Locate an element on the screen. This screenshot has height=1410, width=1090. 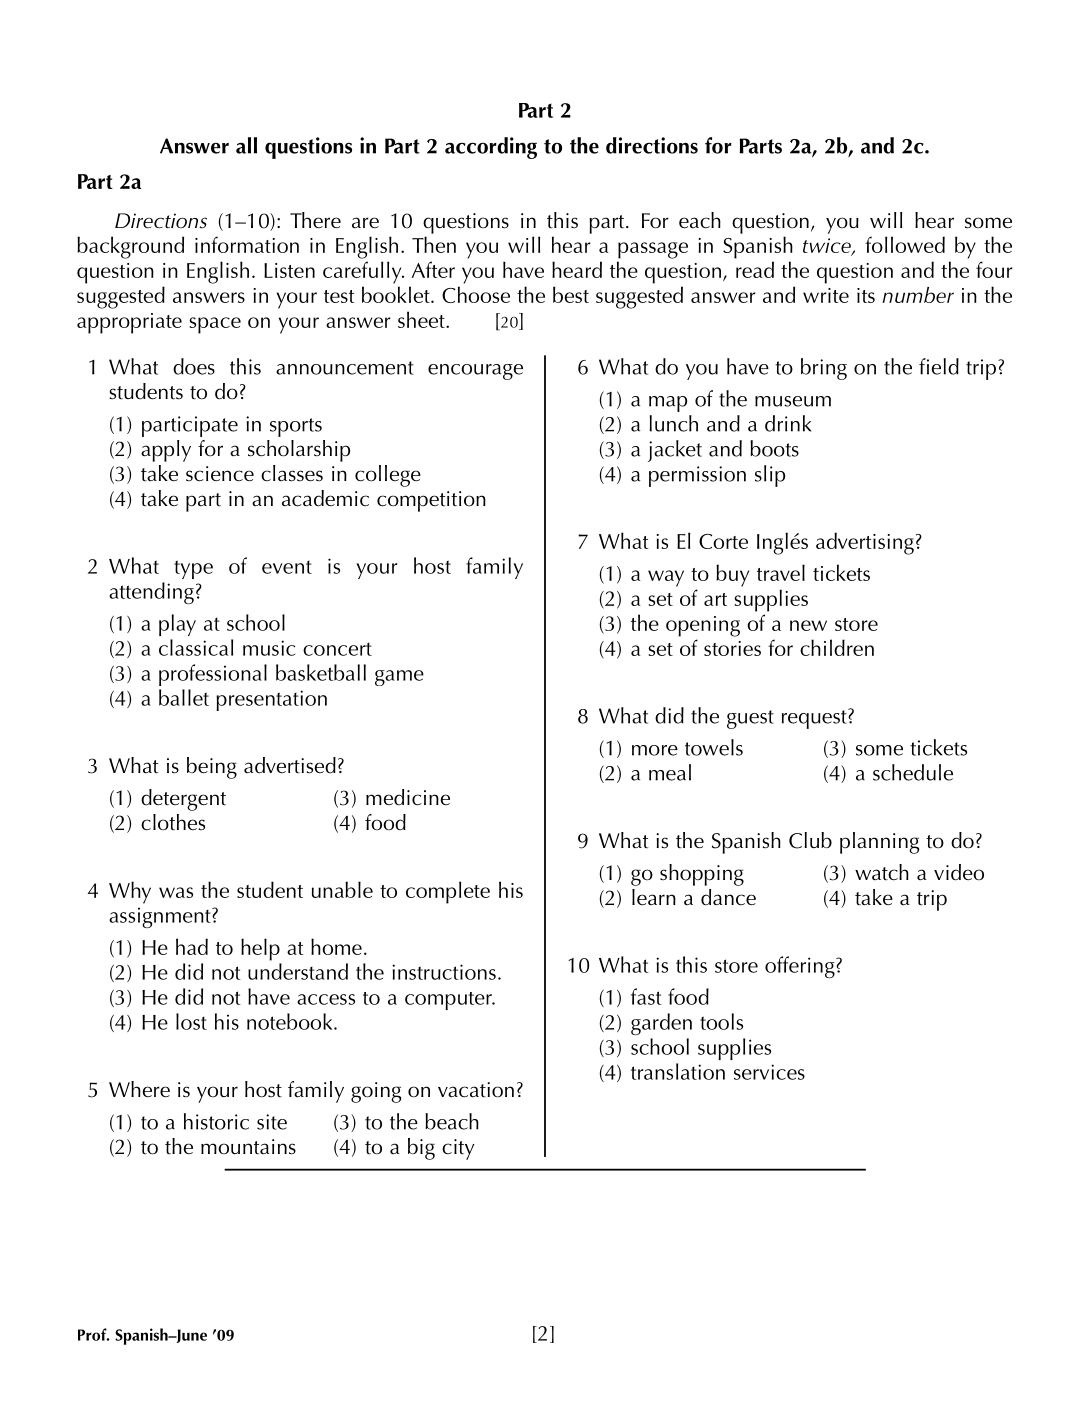
according is located at coordinates (491, 148).
